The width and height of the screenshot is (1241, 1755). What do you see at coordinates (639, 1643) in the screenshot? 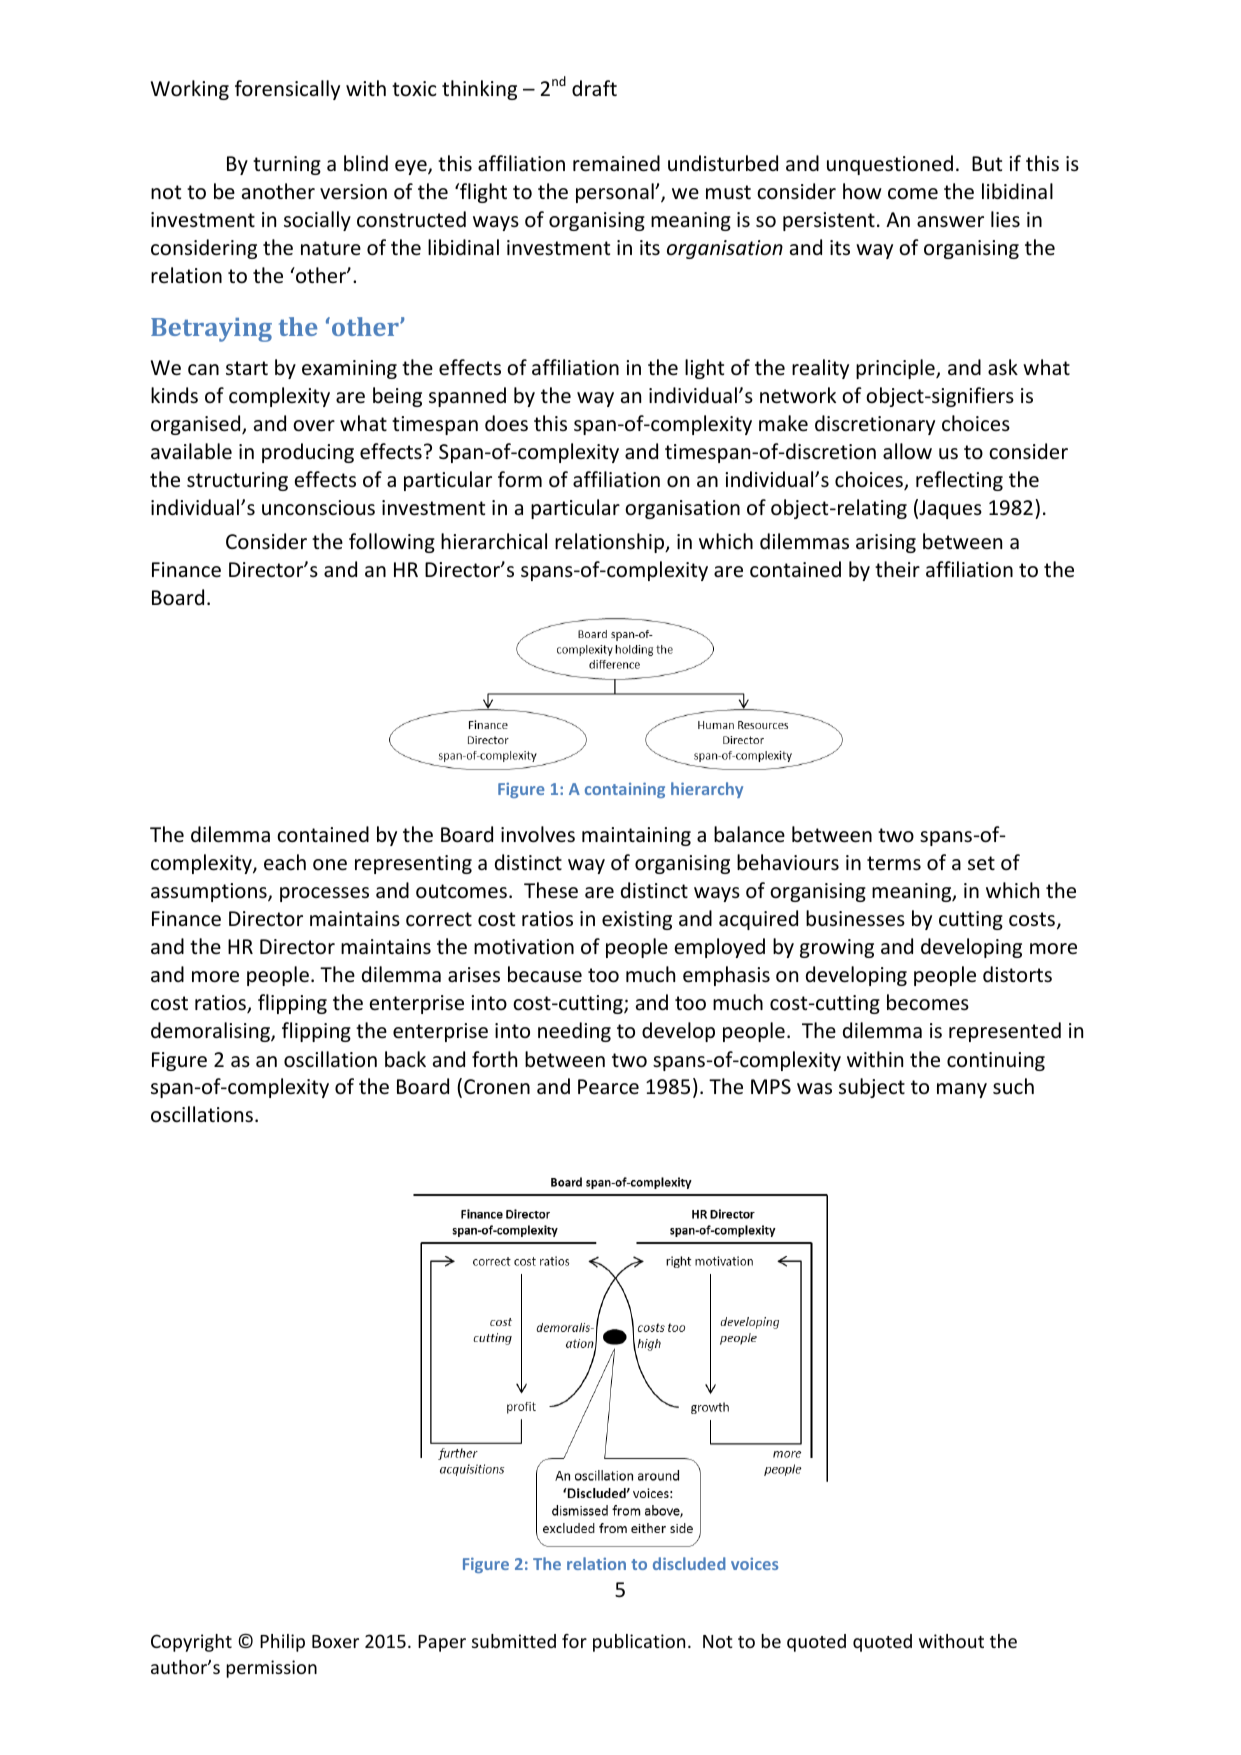
I see `publication` at bounding box center [639, 1643].
